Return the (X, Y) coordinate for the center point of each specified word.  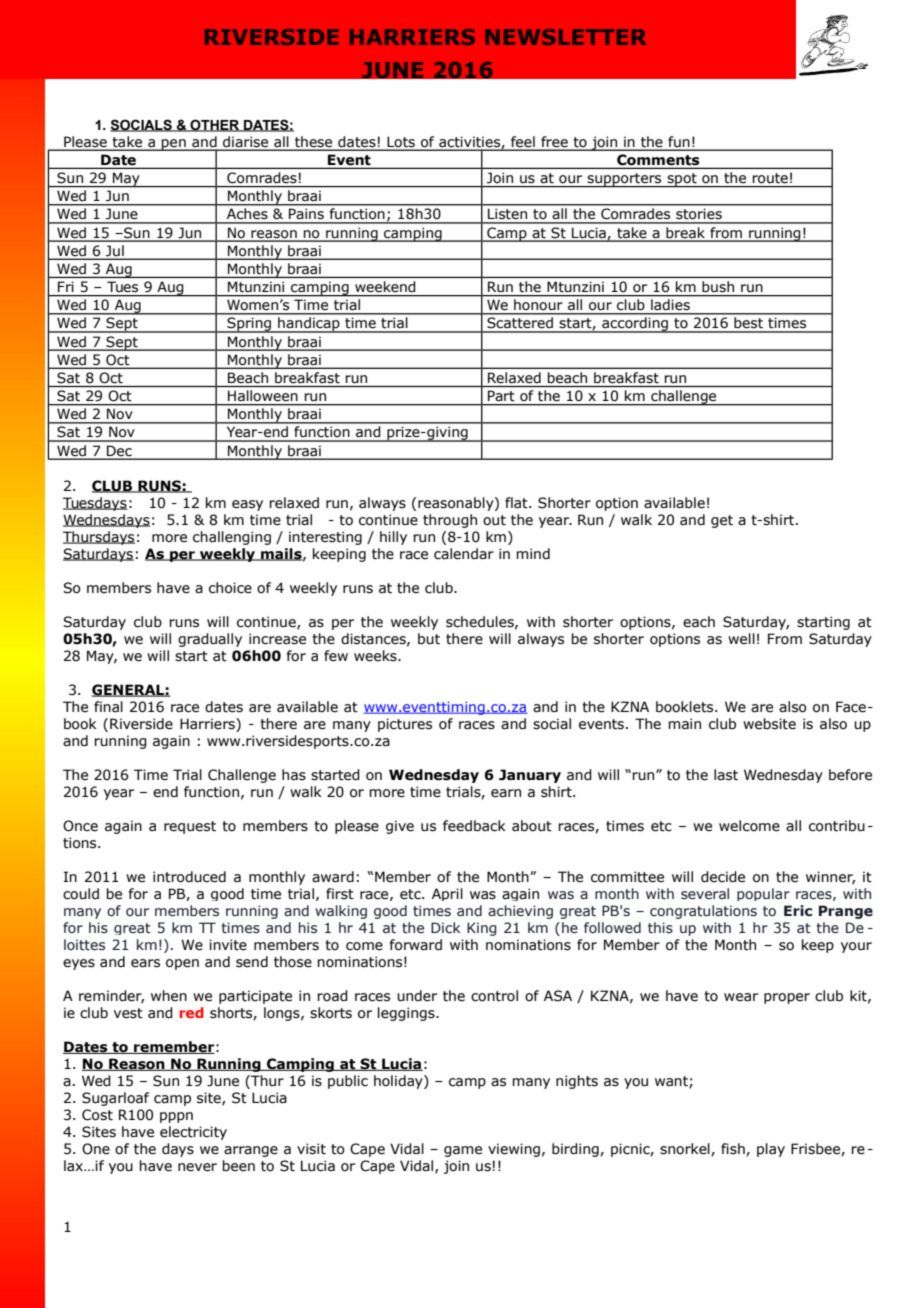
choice (230, 588)
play (771, 1150)
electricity (193, 1133)
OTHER (215, 125)
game (463, 1151)
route (770, 178)
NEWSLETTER (565, 37)
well (741, 639)
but (429, 639)
